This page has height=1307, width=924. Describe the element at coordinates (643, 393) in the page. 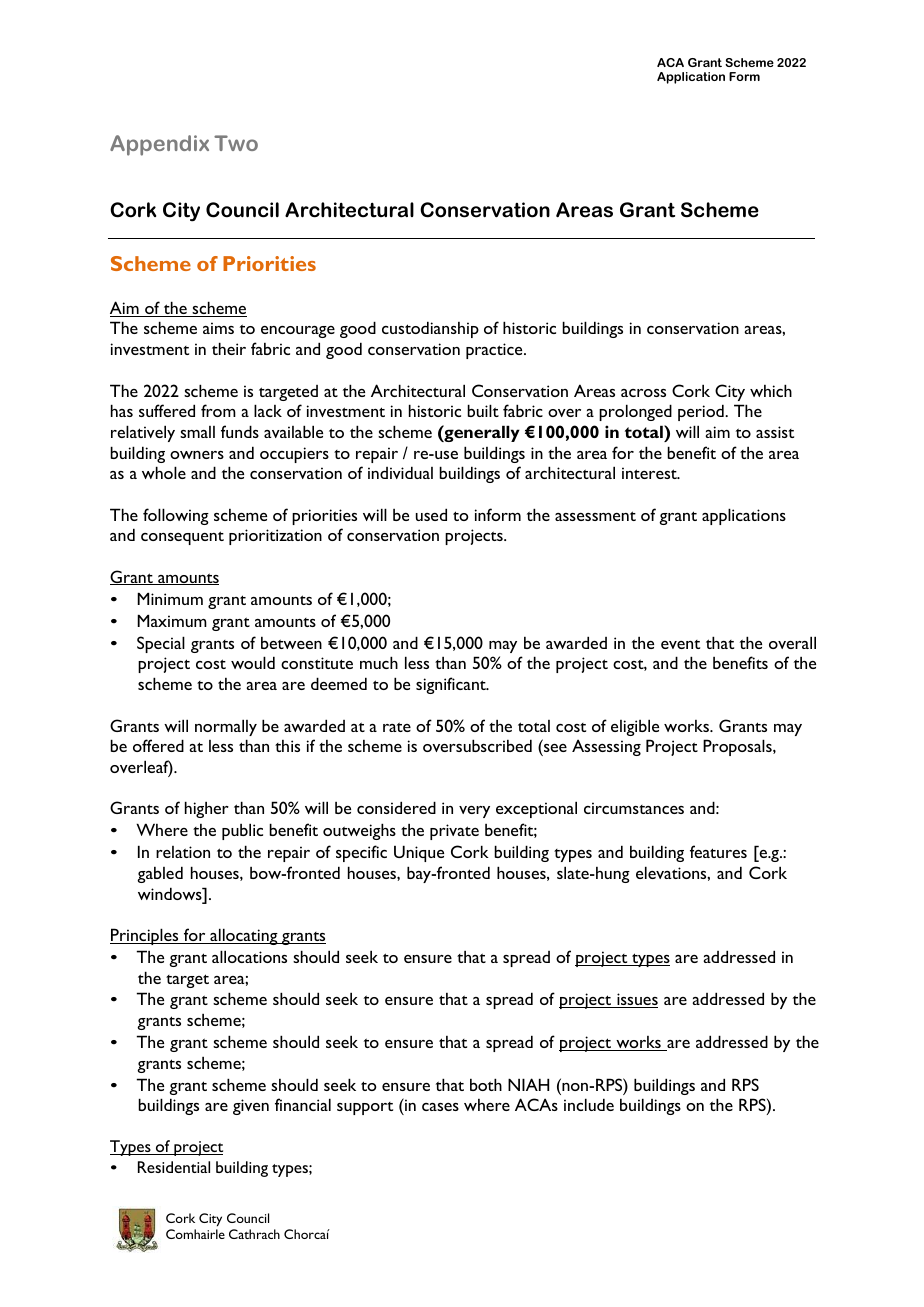

I see `across` at that location.
